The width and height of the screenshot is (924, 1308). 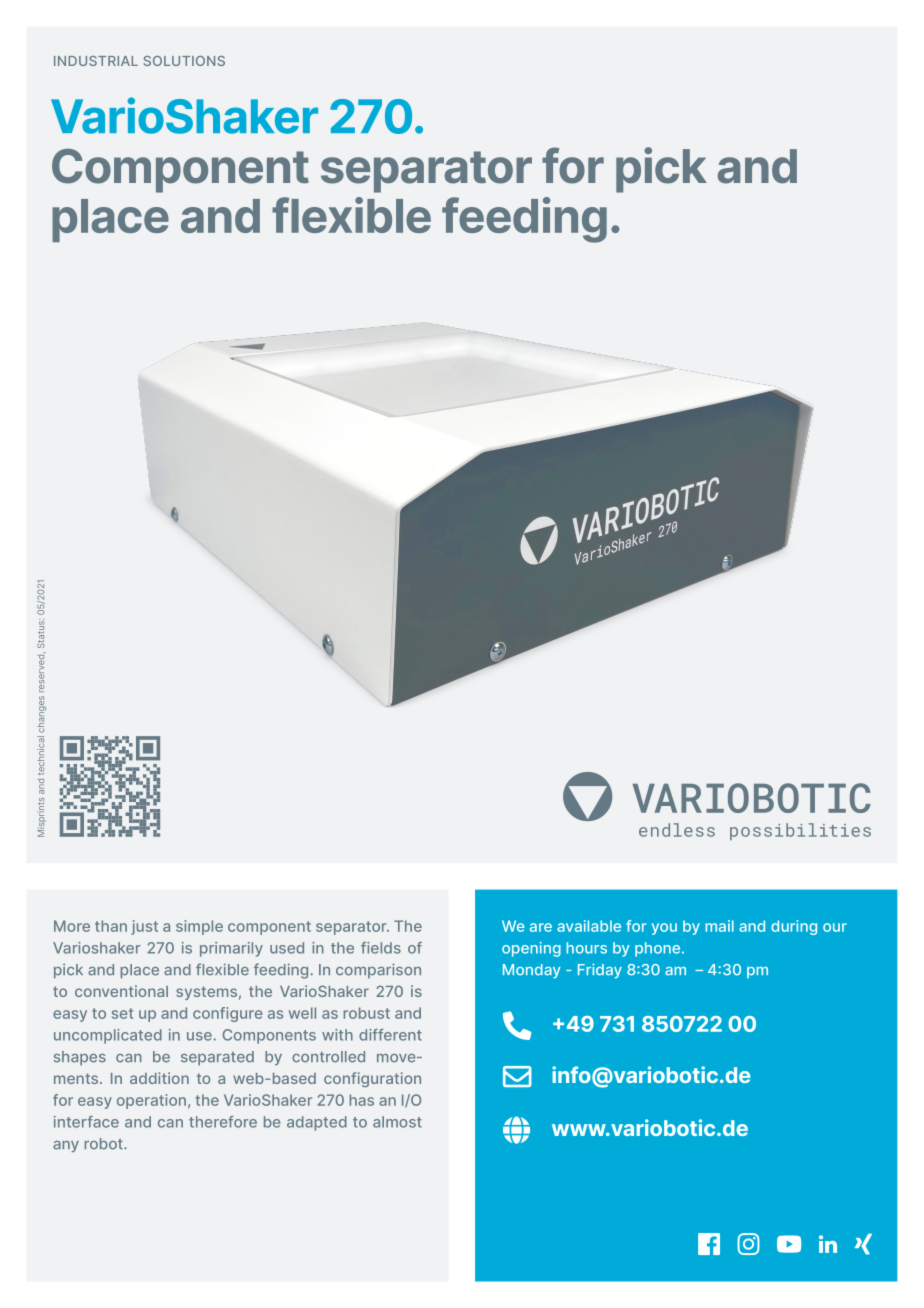 What do you see at coordinates (199, 927) in the screenshot?
I see `simple` at bounding box center [199, 927].
